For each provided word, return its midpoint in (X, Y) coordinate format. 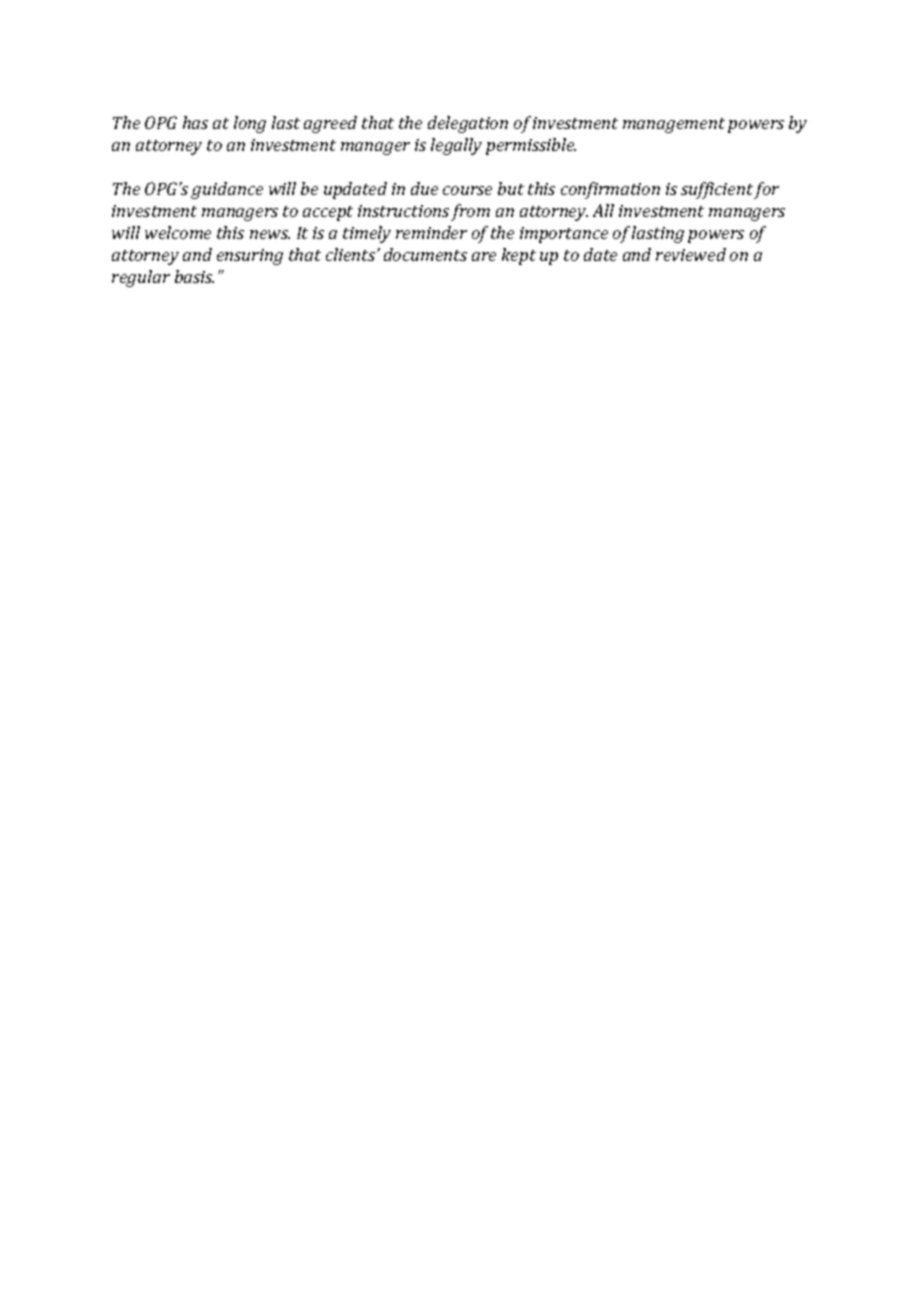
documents (425, 254)
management (674, 125)
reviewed (691, 254)
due (424, 188)
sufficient (717, 190)
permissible (531, 146)
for (766, 190)
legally (456, 146)
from (470, 212)
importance (564, 235)
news (270, 234)
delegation (468, 124)
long (250, 124)
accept (328, 213)
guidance (227, 190)
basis (194, 276)
